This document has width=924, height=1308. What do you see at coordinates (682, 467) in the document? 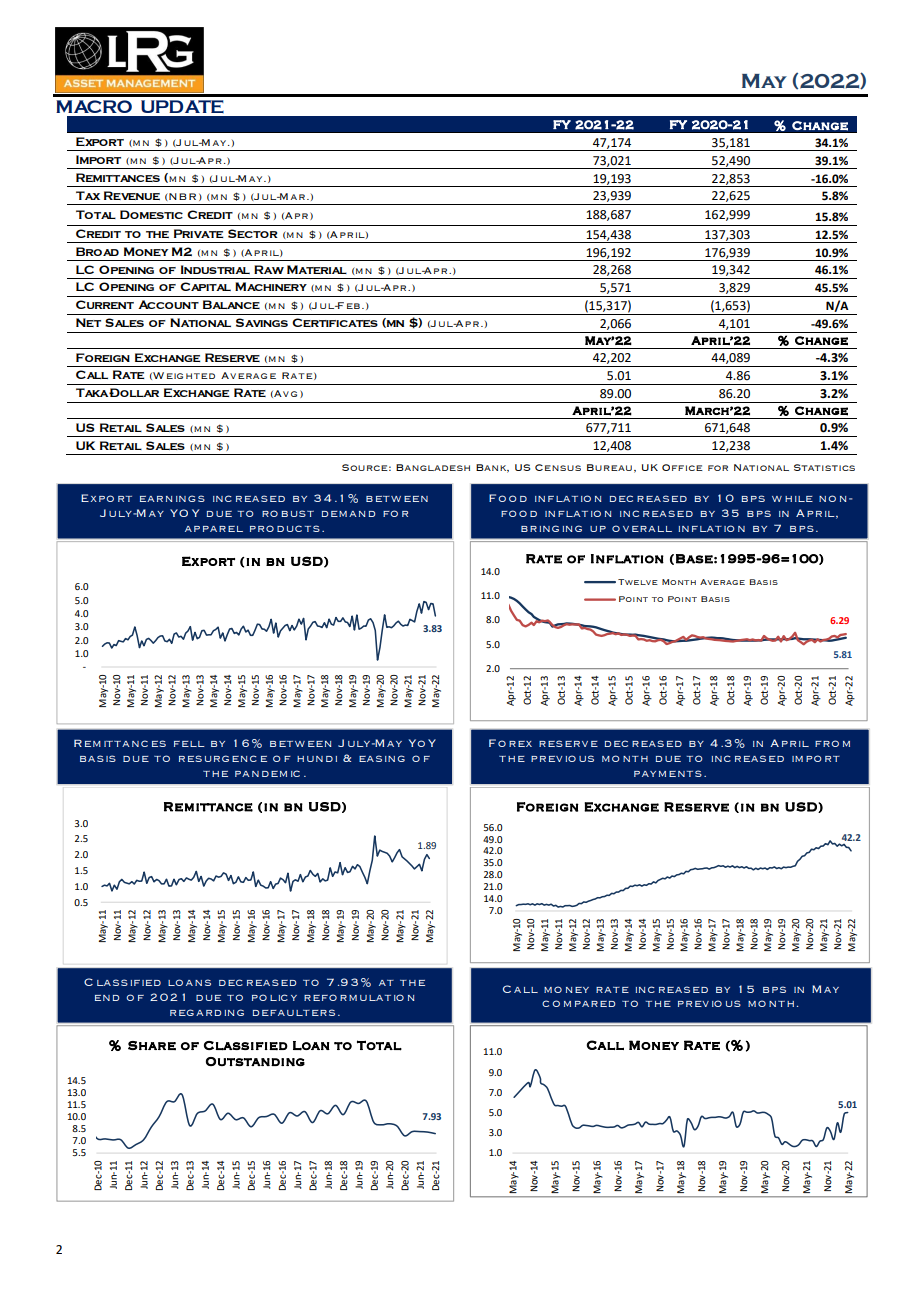
I see `Office` at bounding box center [682, 467].
